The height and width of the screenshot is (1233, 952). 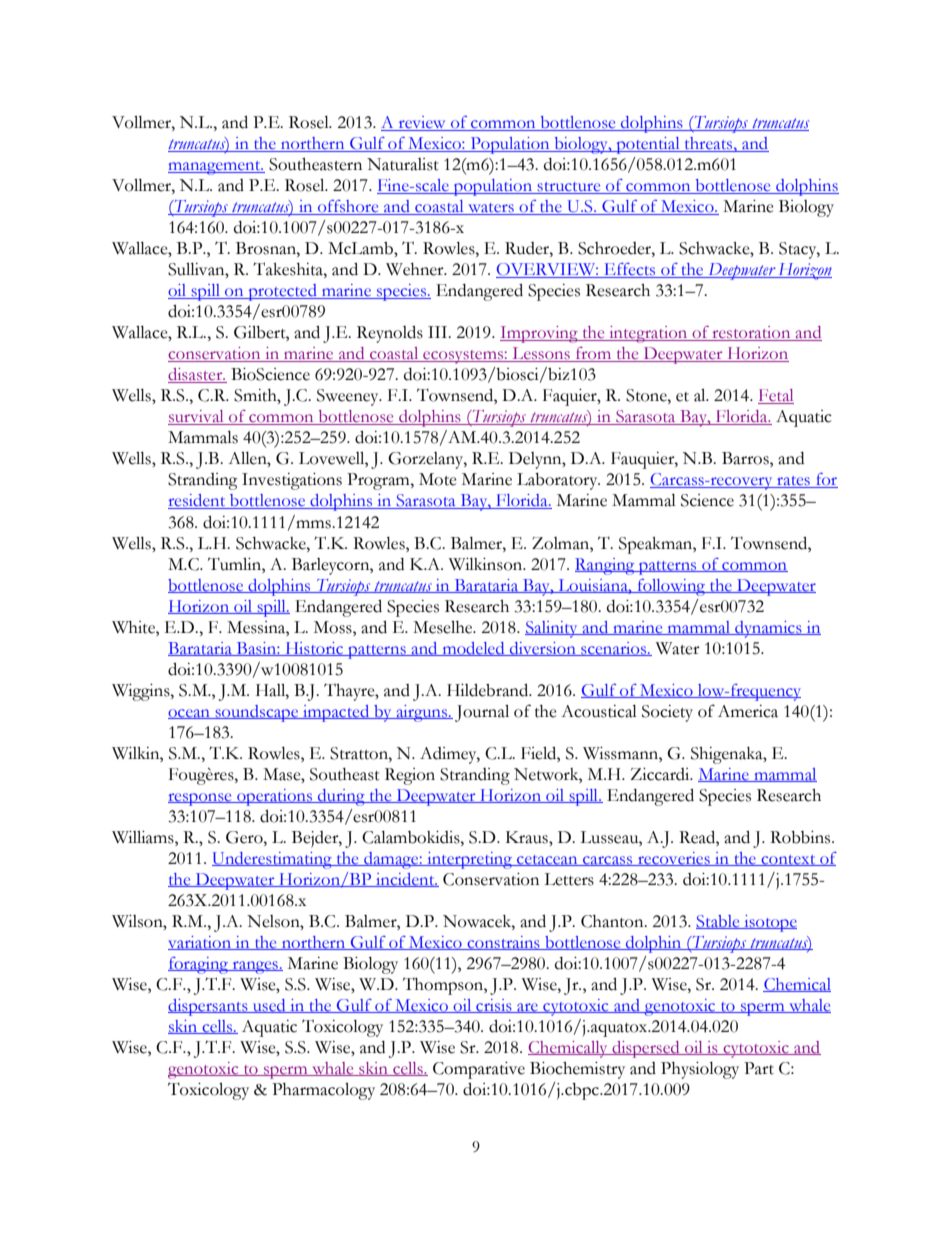 I want to click on dispersants, so click(x=209, y=1007).
